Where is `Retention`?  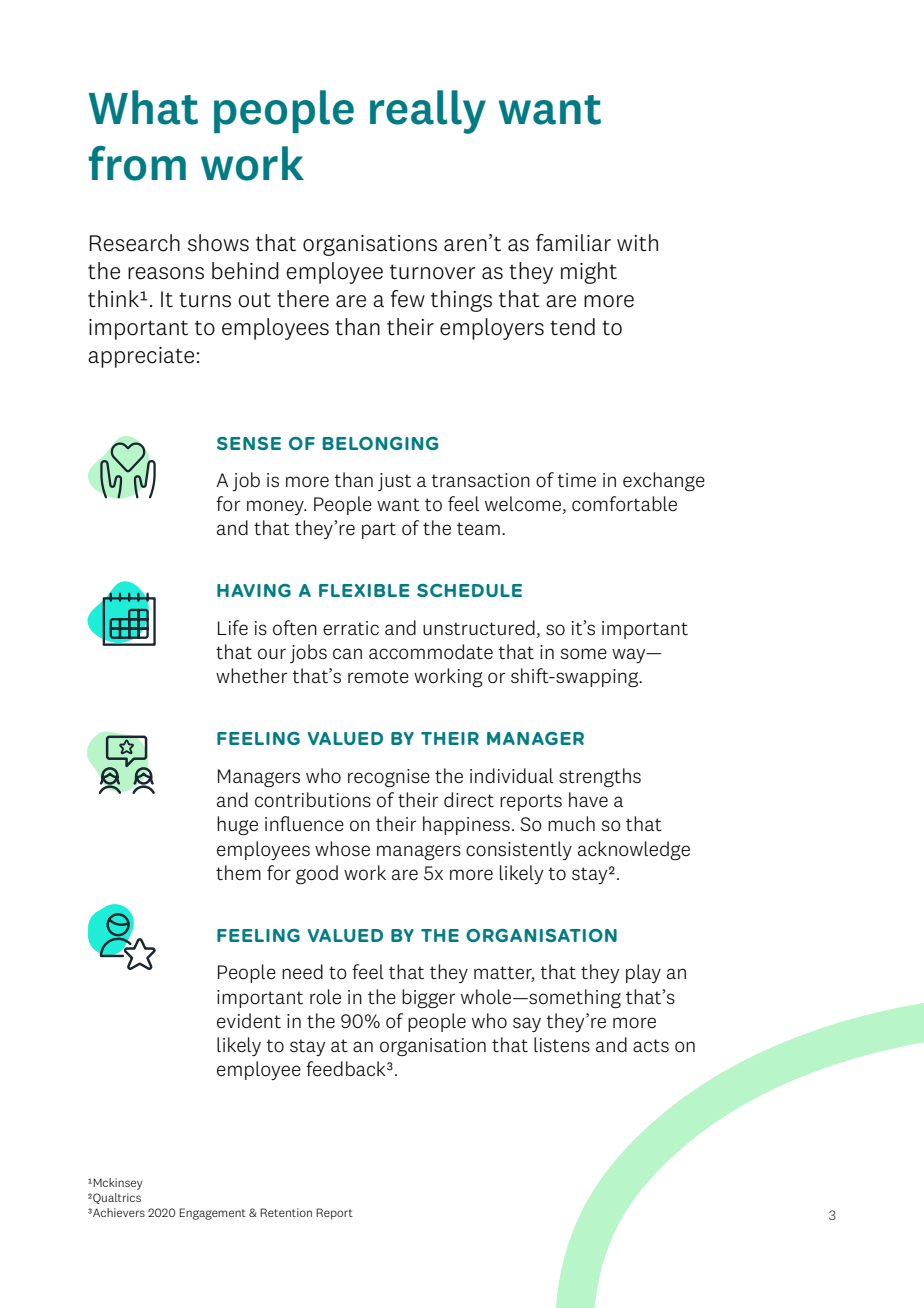
Retention is located at coordinates (286, 1212).
